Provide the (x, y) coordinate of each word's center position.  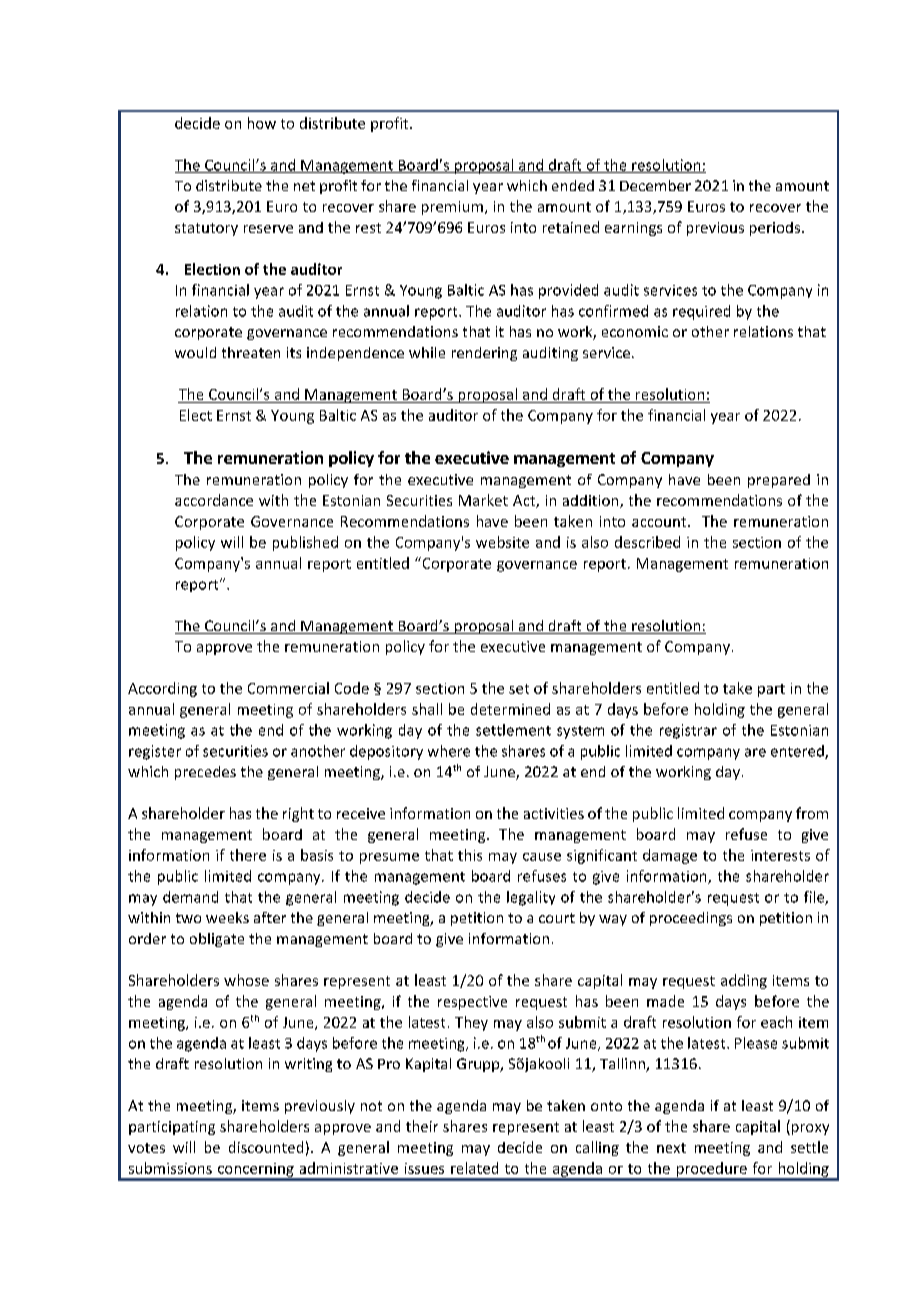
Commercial (288, 688)
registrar (688, 731)
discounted (266, 1147)
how (262, 123)
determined (510, 709)
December (655, 185)
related (474, 1168)
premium (452, 208)
